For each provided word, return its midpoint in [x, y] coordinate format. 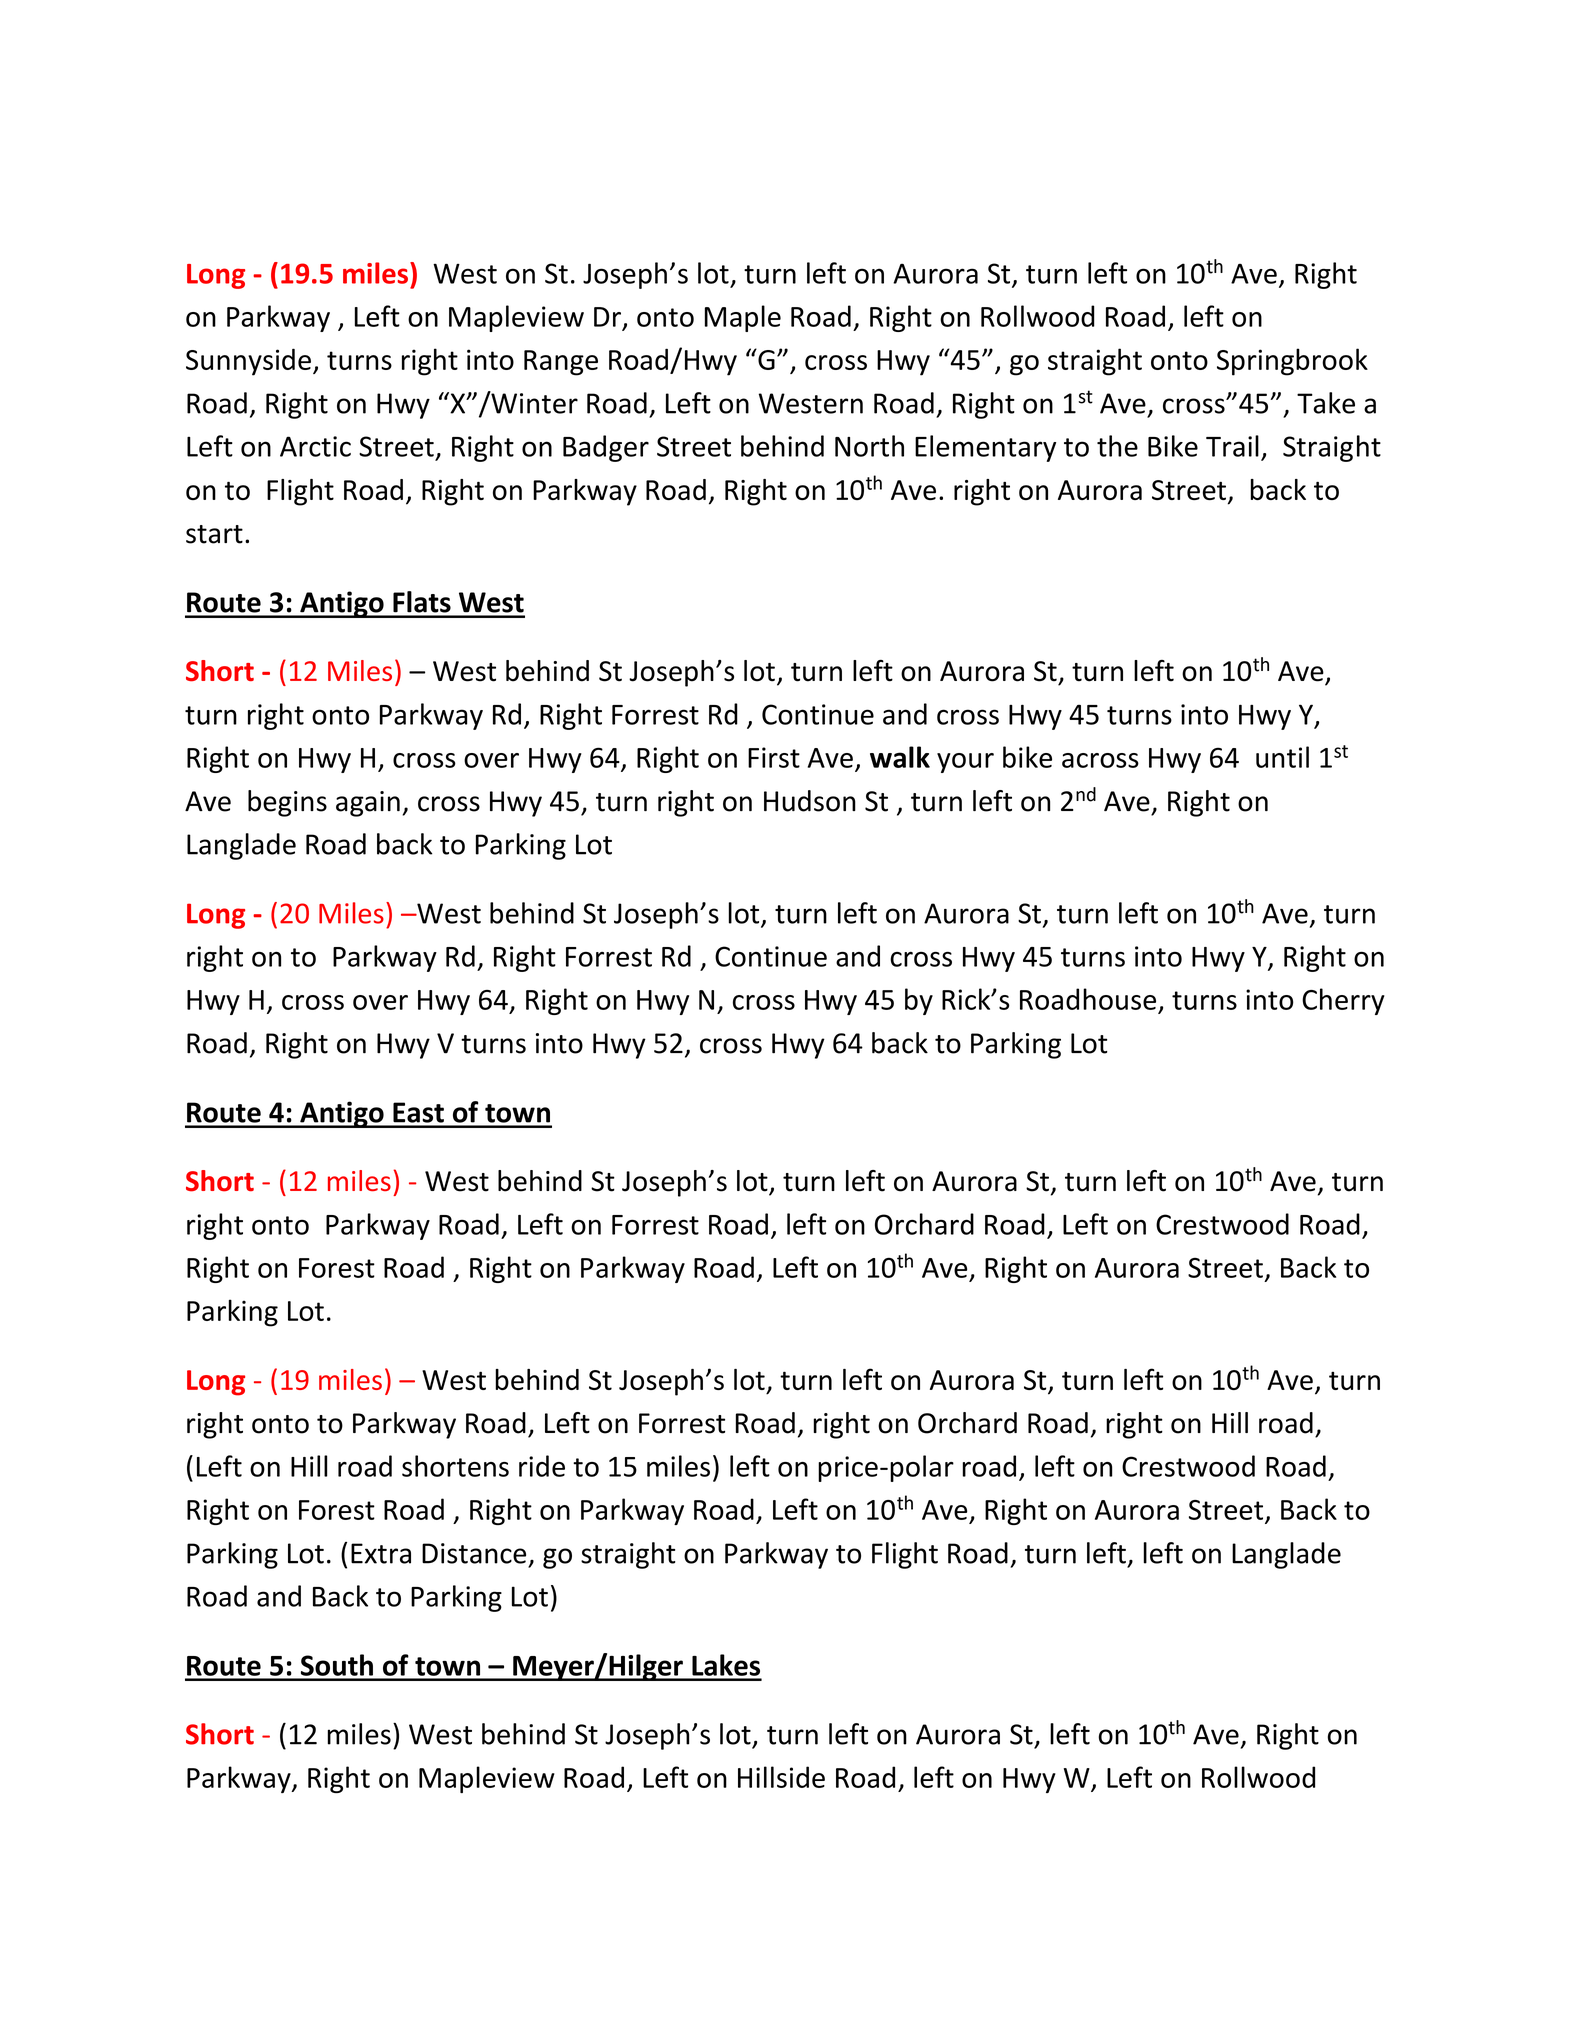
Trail [1232, 446]
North [869, 446]
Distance [474, 1553]
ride [542, 1466]
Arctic [315, 446]
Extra [381, 1553]
